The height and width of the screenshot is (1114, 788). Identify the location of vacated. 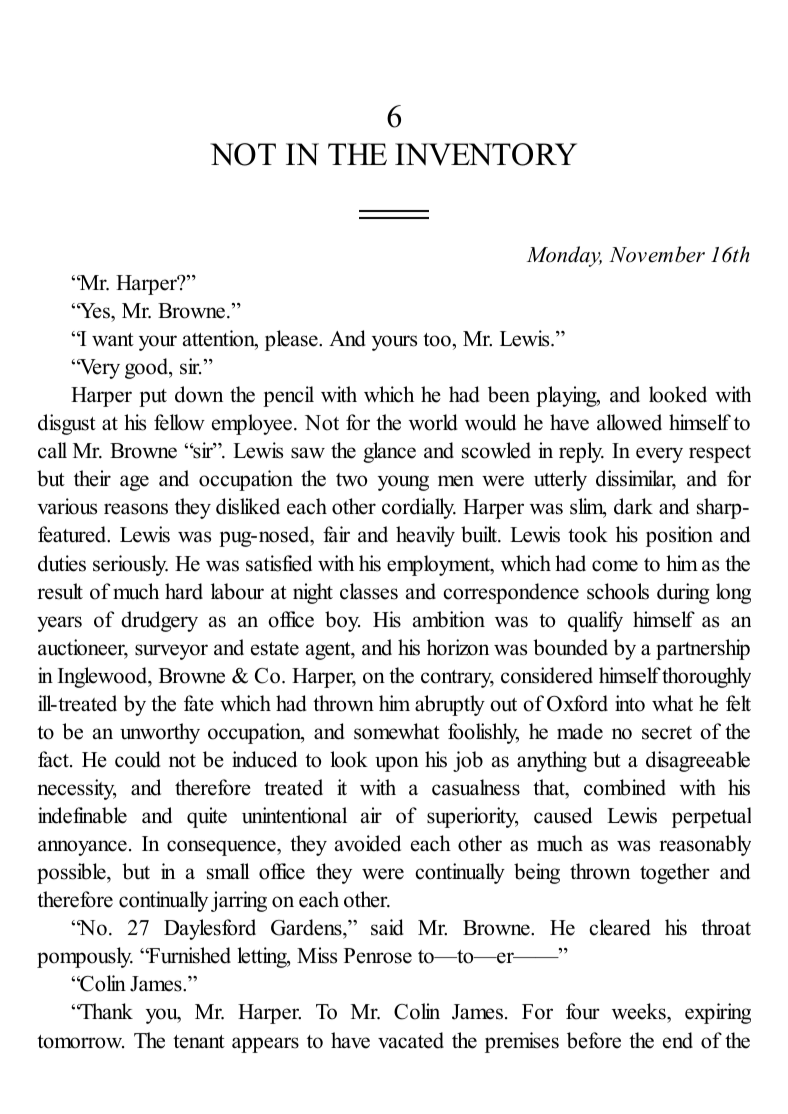
(411, 1040).
